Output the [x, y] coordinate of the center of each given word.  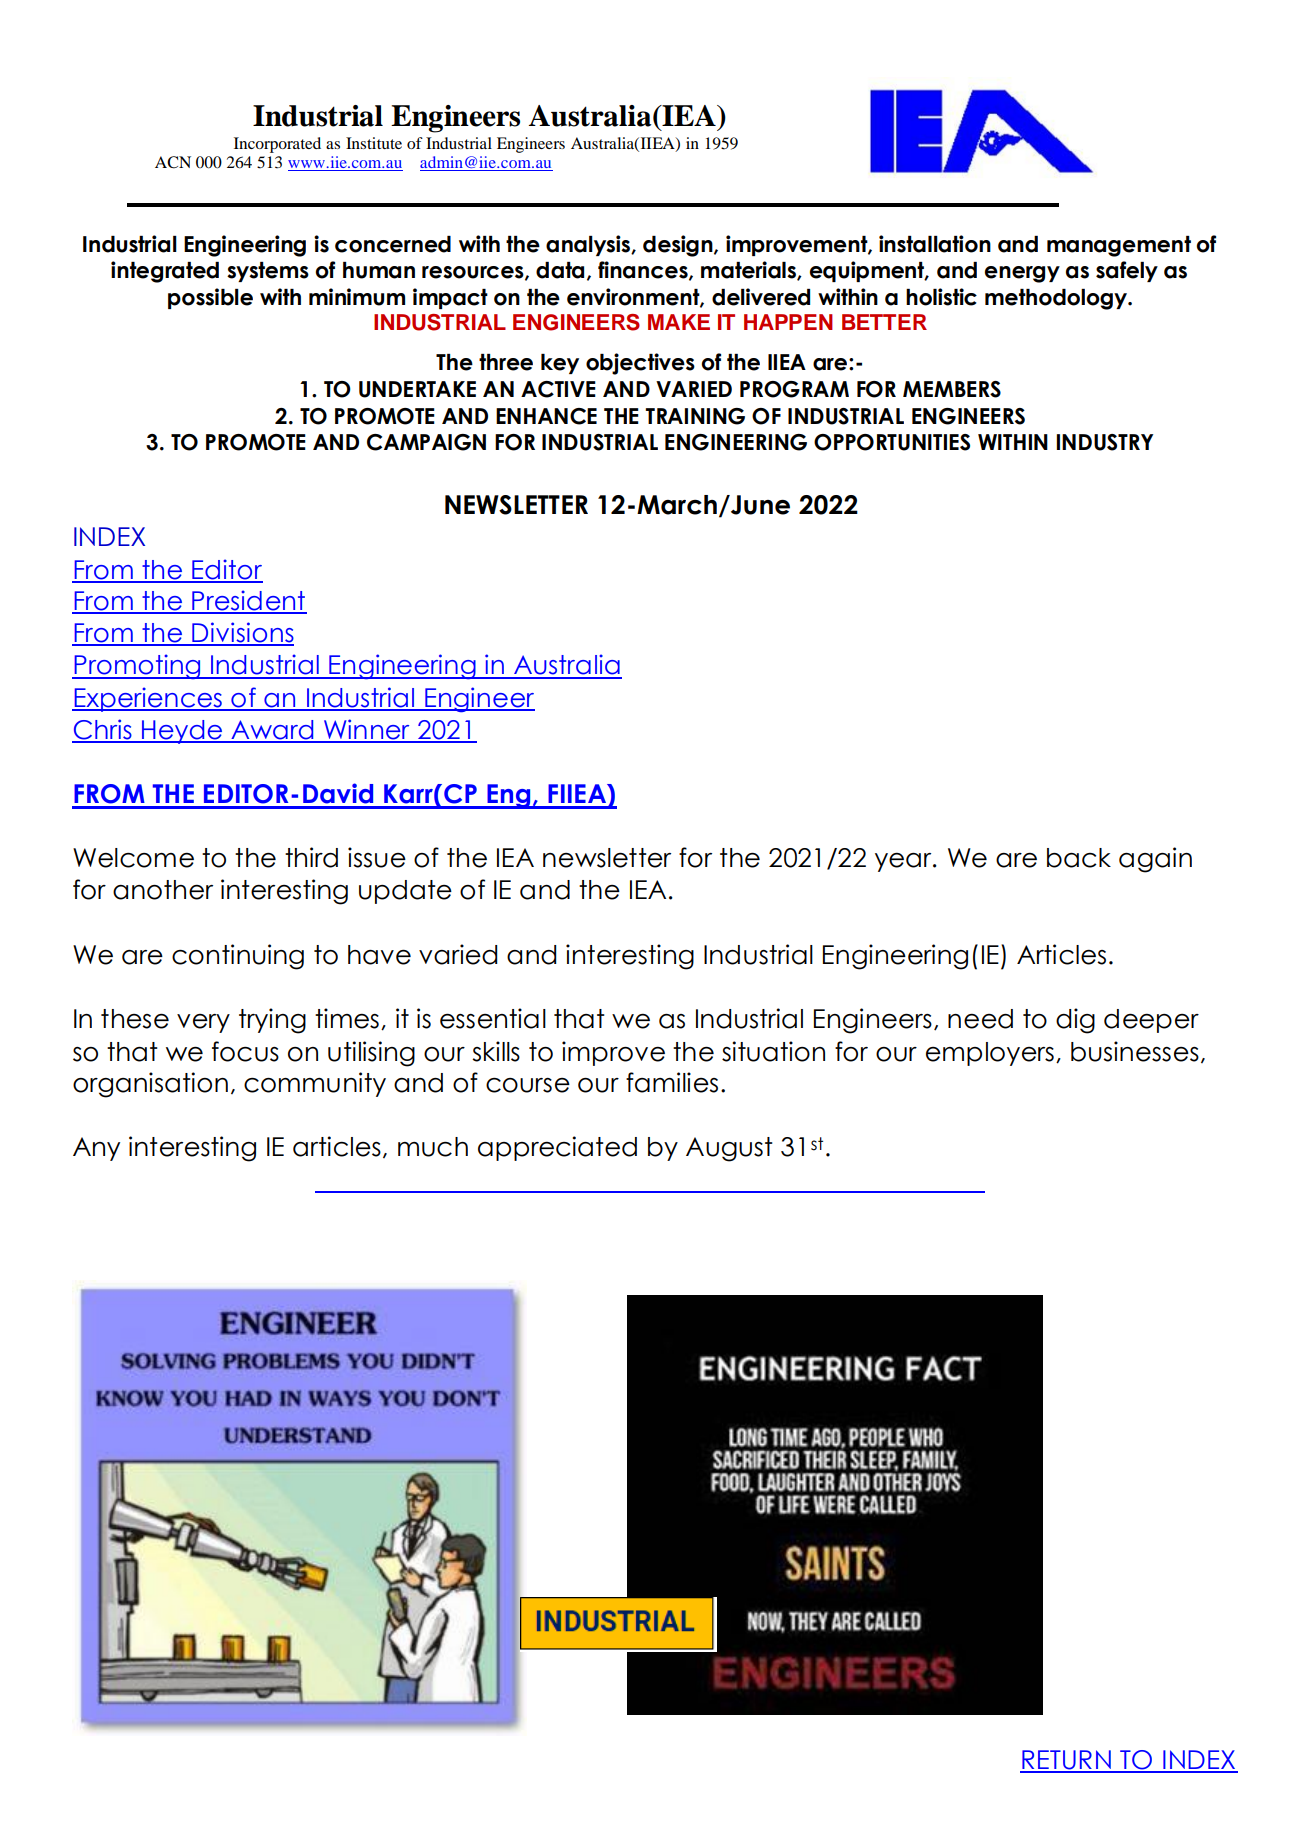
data [560, 270]
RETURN [1066, 1761]
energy [1022, 274]
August [729, 1149]
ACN [173, 162]
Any [96, 1149]
